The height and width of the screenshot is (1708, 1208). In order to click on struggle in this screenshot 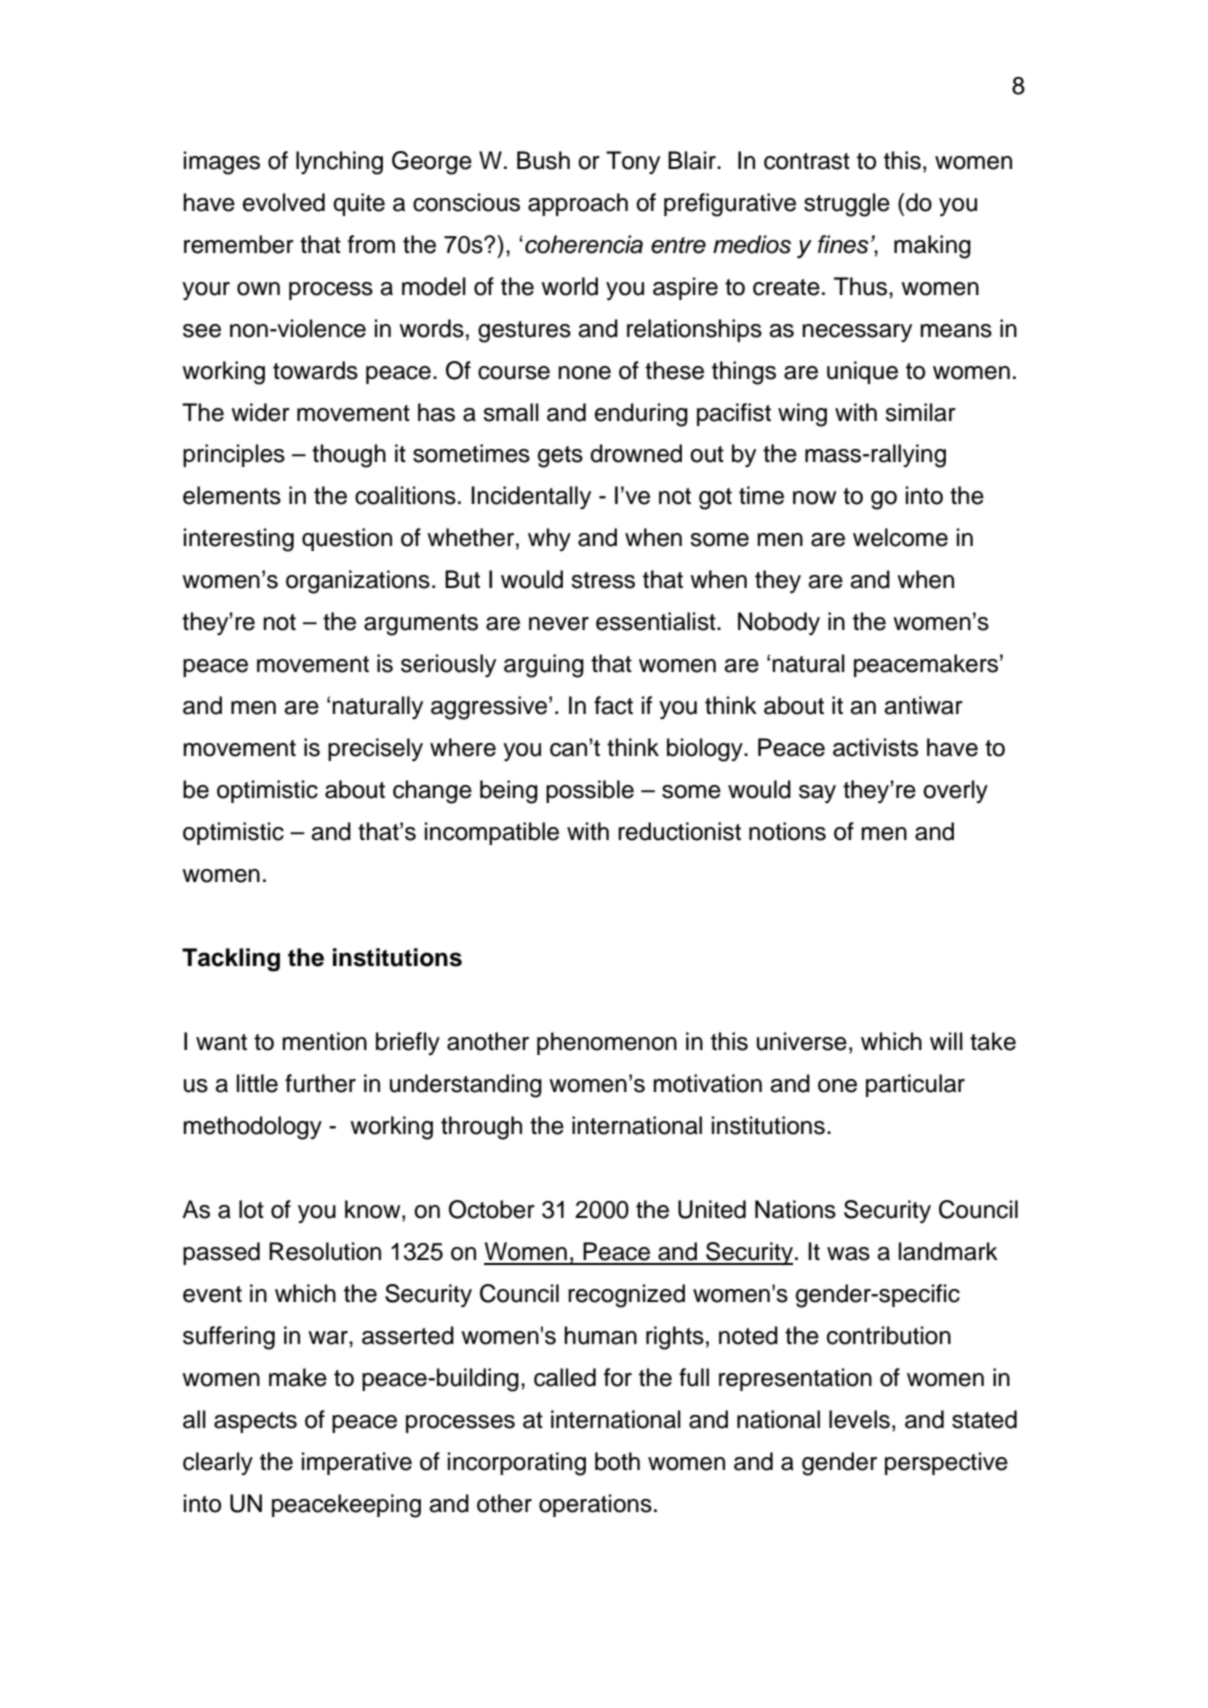, I will do `click(847, 205)`.
